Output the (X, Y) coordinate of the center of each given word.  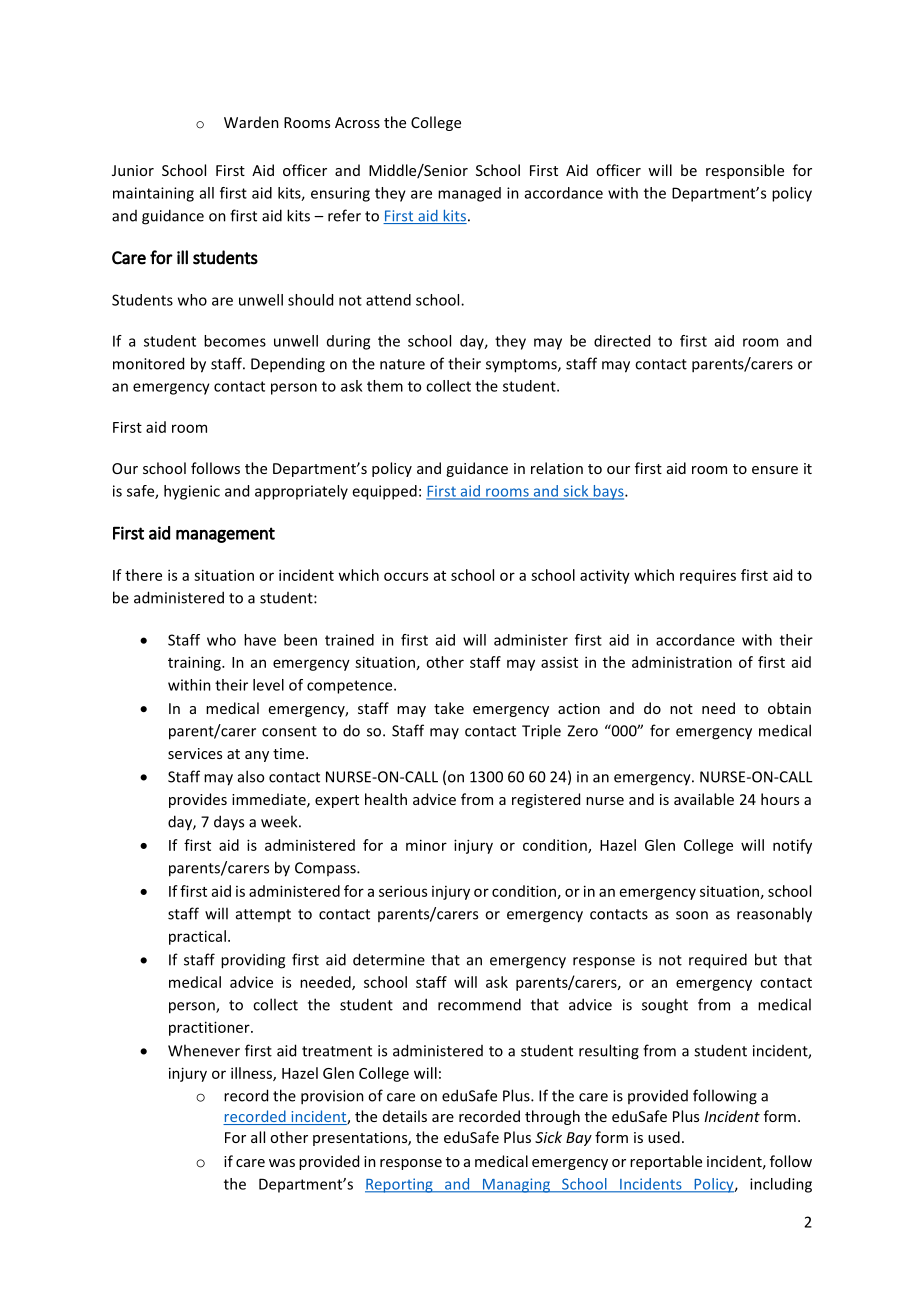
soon (692, 915)
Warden (251, 122)
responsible (745, 171)
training (195, 663)
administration (682, 662)
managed (469, 194)
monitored (148, 363)
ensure (775, 470)
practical (197, 937)
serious (403, 891)
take (449, 708)
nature (402, 364)
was (282, 1163)
